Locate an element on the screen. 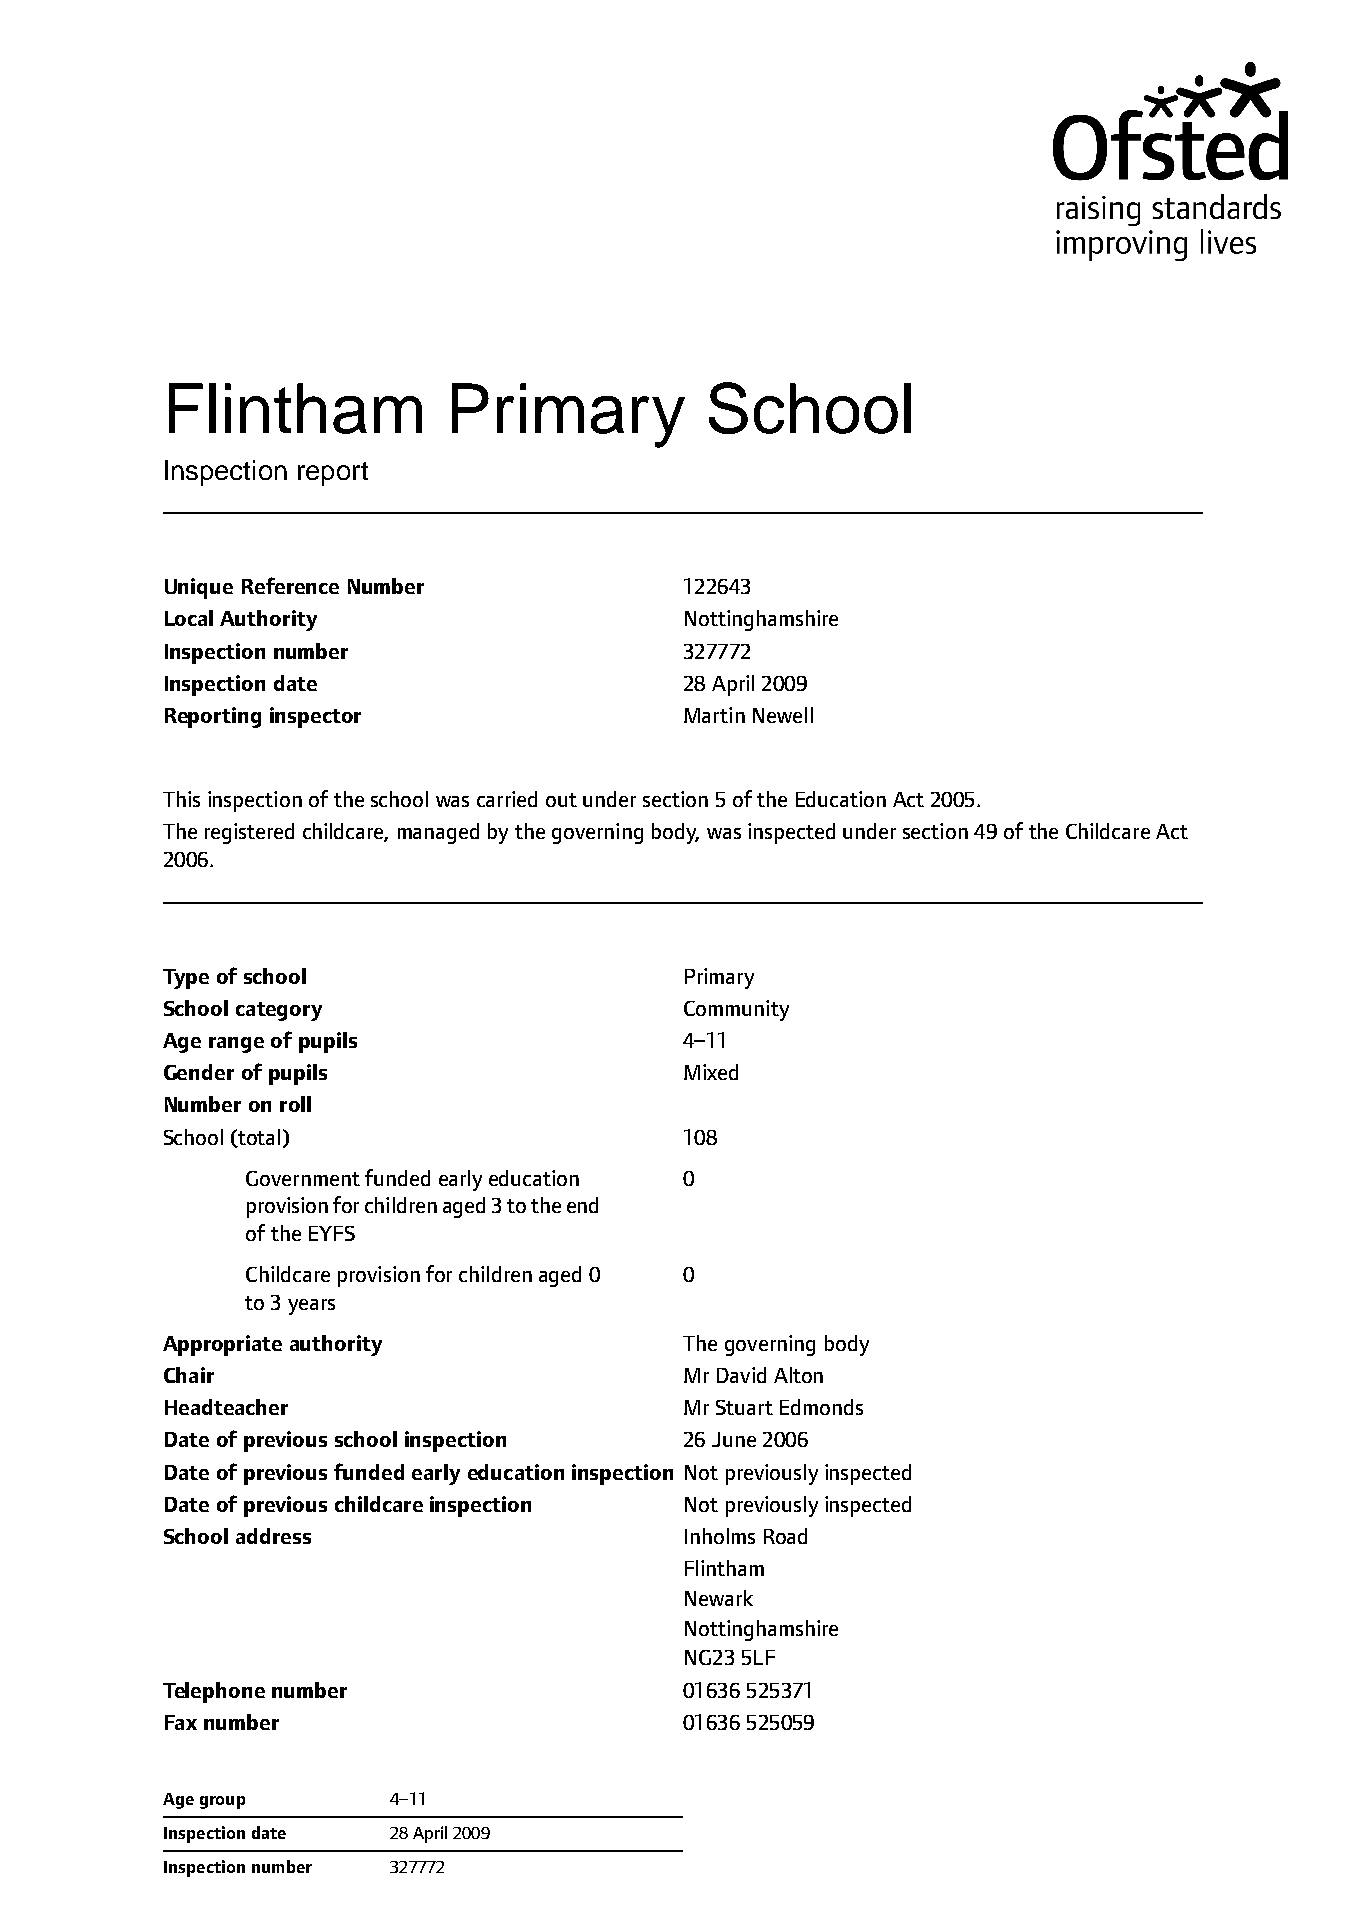  Road is located at coordinates (785, 1536).
